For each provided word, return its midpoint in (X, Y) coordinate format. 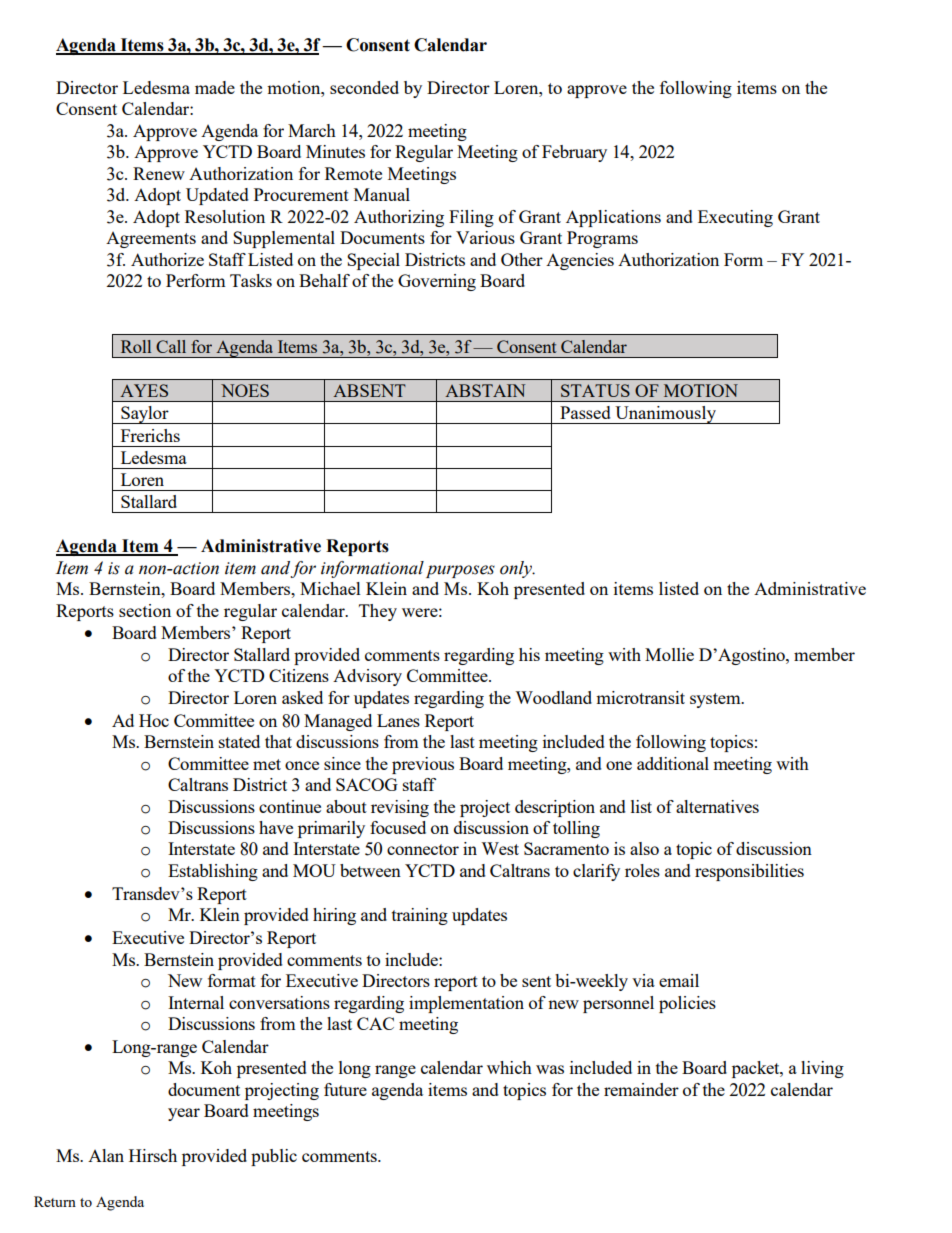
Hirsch (153, 1155)
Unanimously (665, 415)
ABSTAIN (485, 390)
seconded (364, 87)
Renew (159, 173)
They (378, 612)
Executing (735, 218)
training (420, 916)
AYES (144, 390)
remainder (641, 1089)
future (345, 1089)
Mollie (669, 654)
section (145, 610)
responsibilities (749, 872)
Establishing (213, 872)
